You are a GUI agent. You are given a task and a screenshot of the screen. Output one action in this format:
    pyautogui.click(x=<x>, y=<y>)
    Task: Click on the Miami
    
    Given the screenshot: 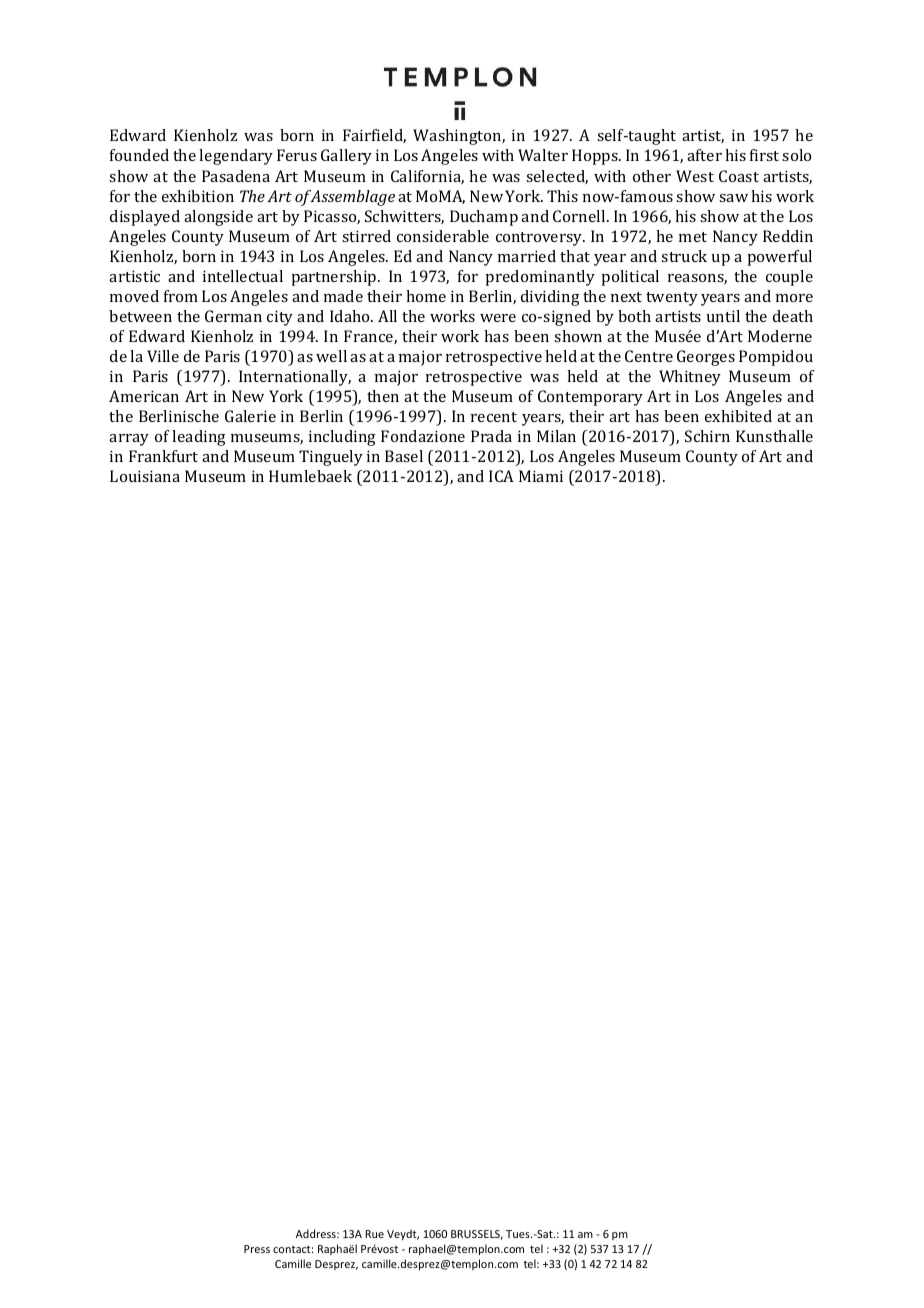 What is the action you would take?
    pyautogui.click(x=541, y=476)
